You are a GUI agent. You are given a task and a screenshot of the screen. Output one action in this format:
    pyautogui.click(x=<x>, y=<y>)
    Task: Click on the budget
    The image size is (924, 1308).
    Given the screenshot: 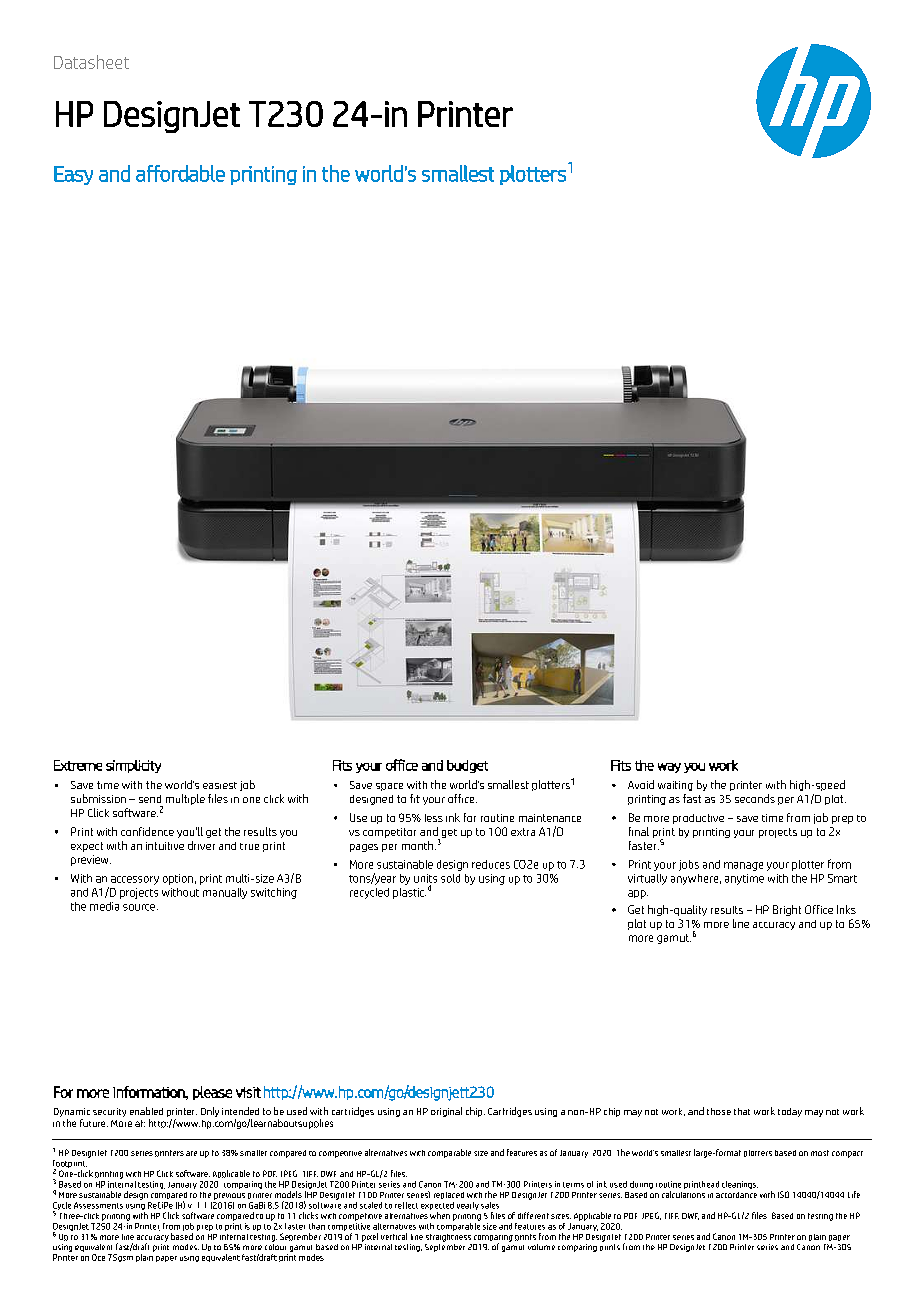 What is the action you would take?
    pyautogui.click(x=467, y=766)
